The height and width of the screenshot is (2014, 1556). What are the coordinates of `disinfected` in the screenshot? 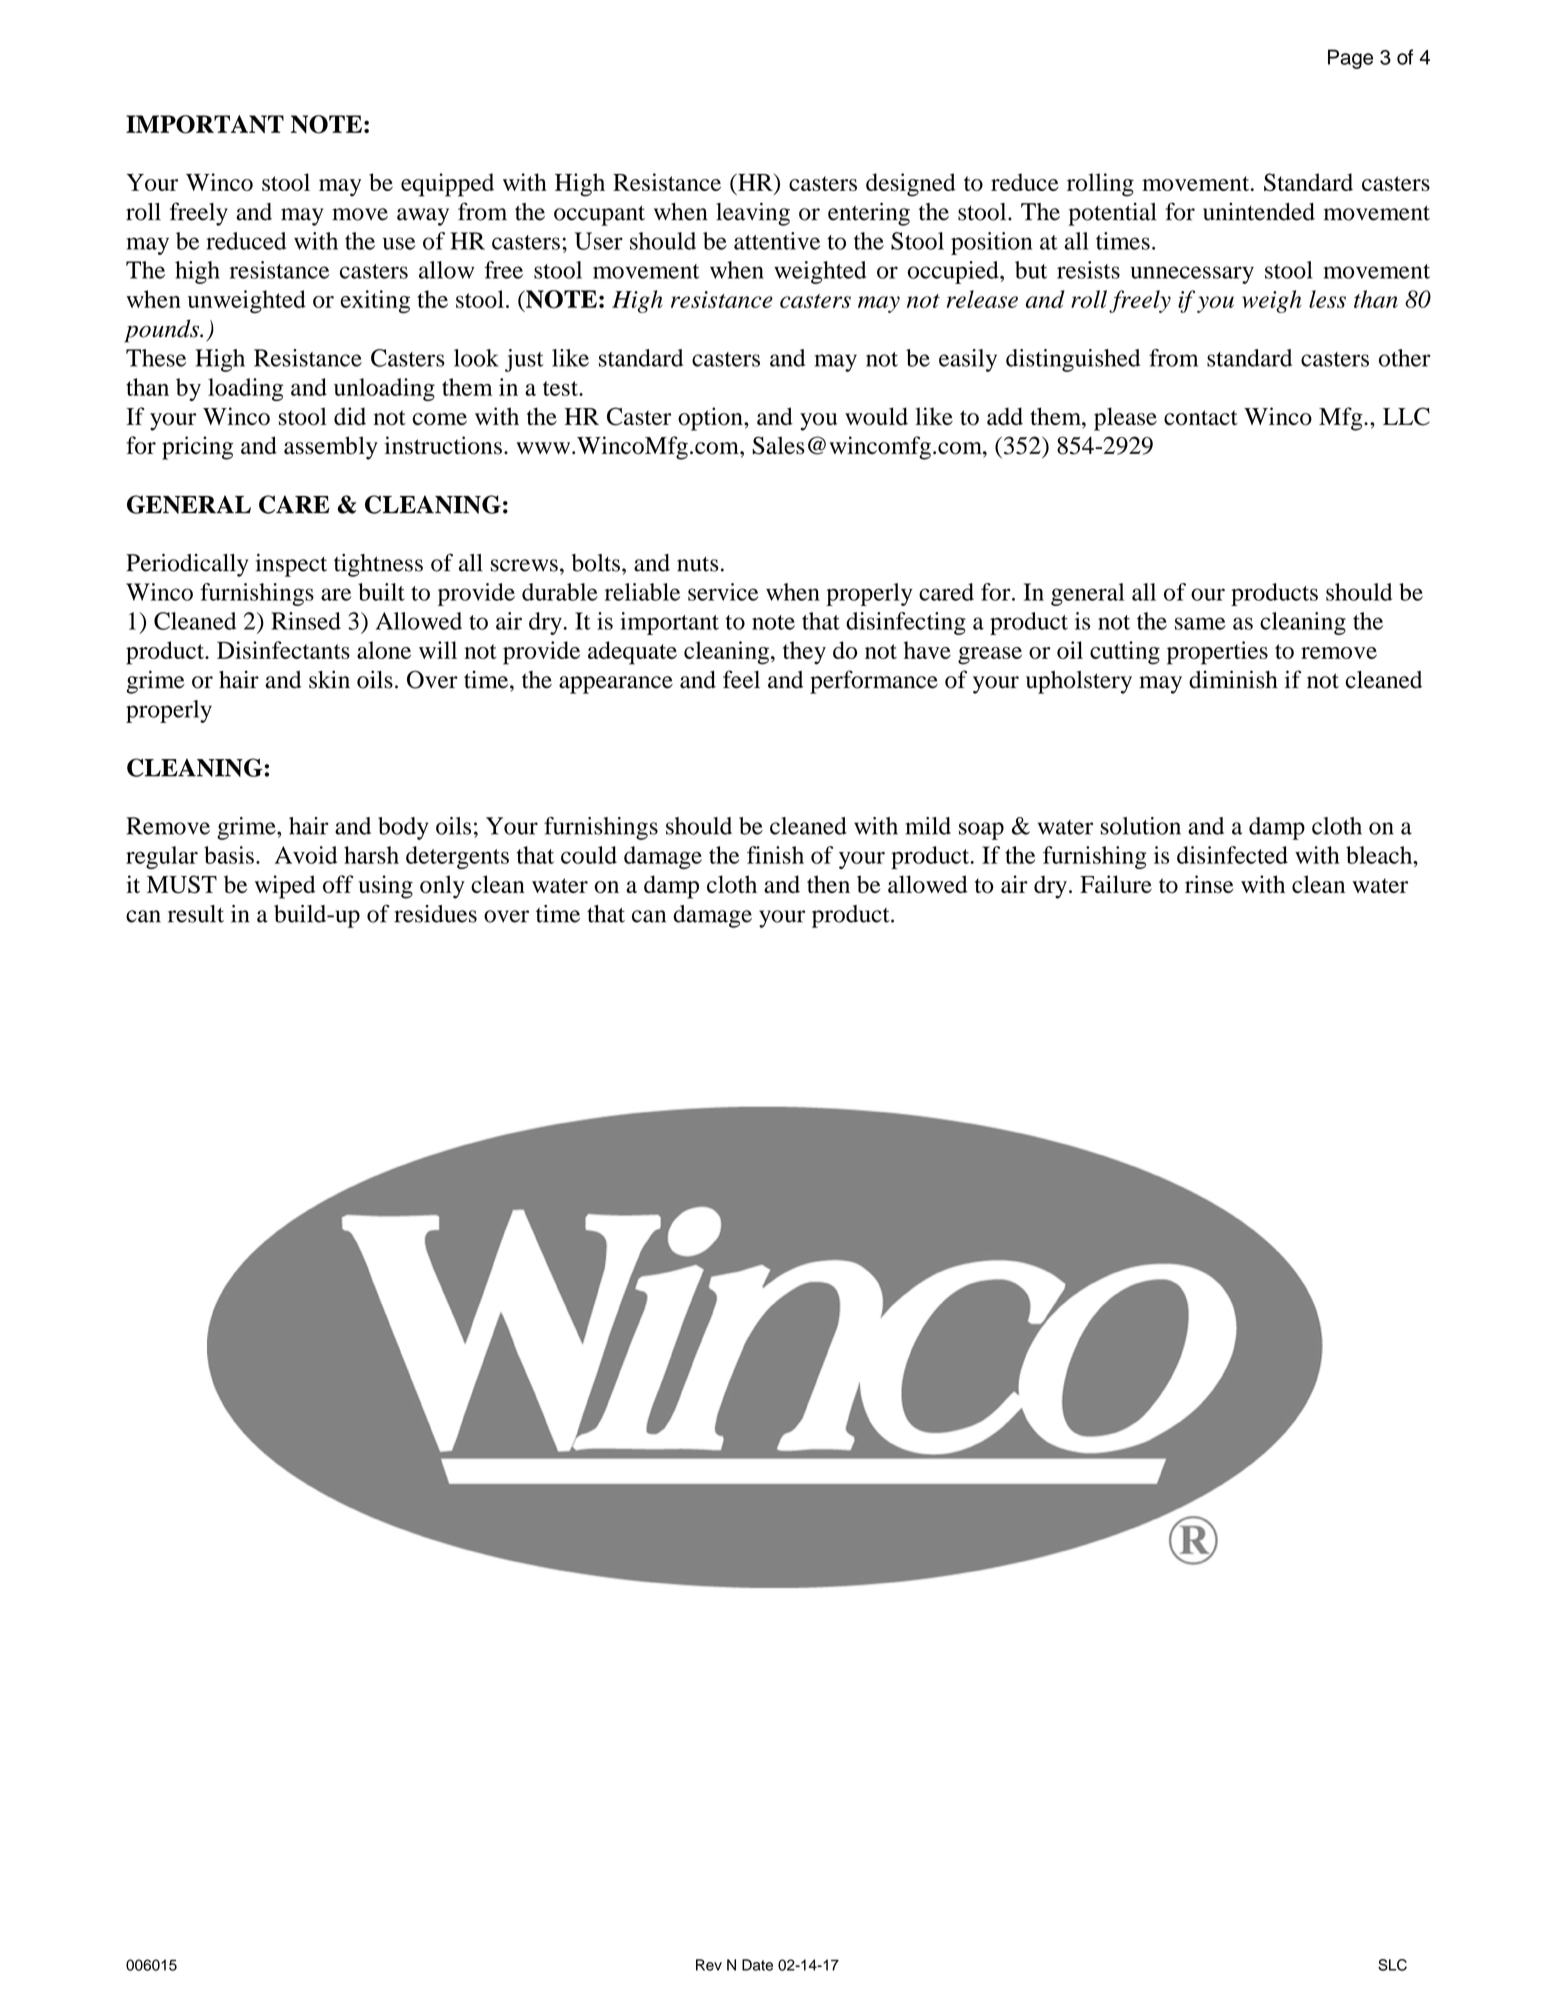 It's located at (1232, 855).
